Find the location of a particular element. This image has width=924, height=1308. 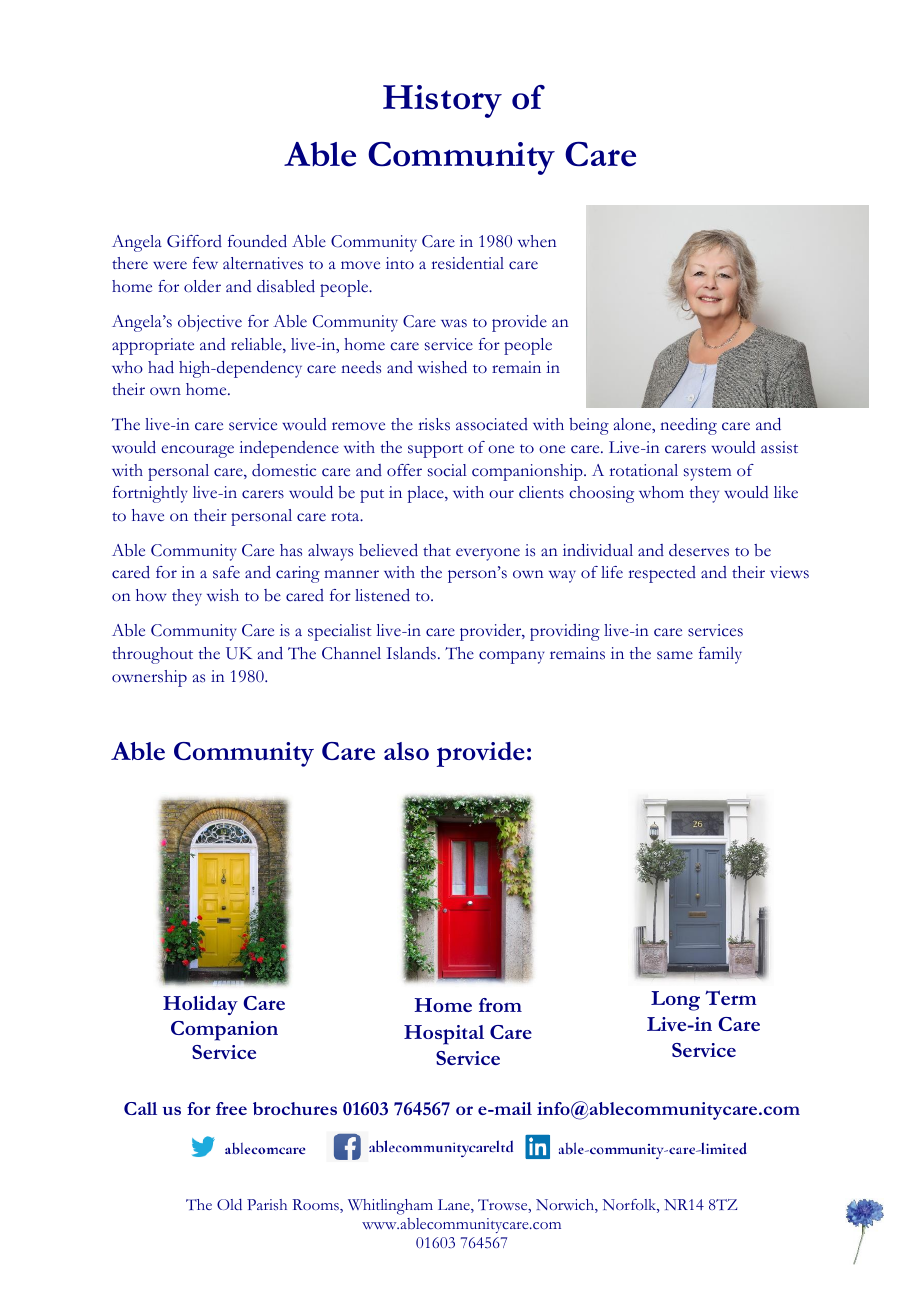

Gifford is located at coordinates (194, 241).
